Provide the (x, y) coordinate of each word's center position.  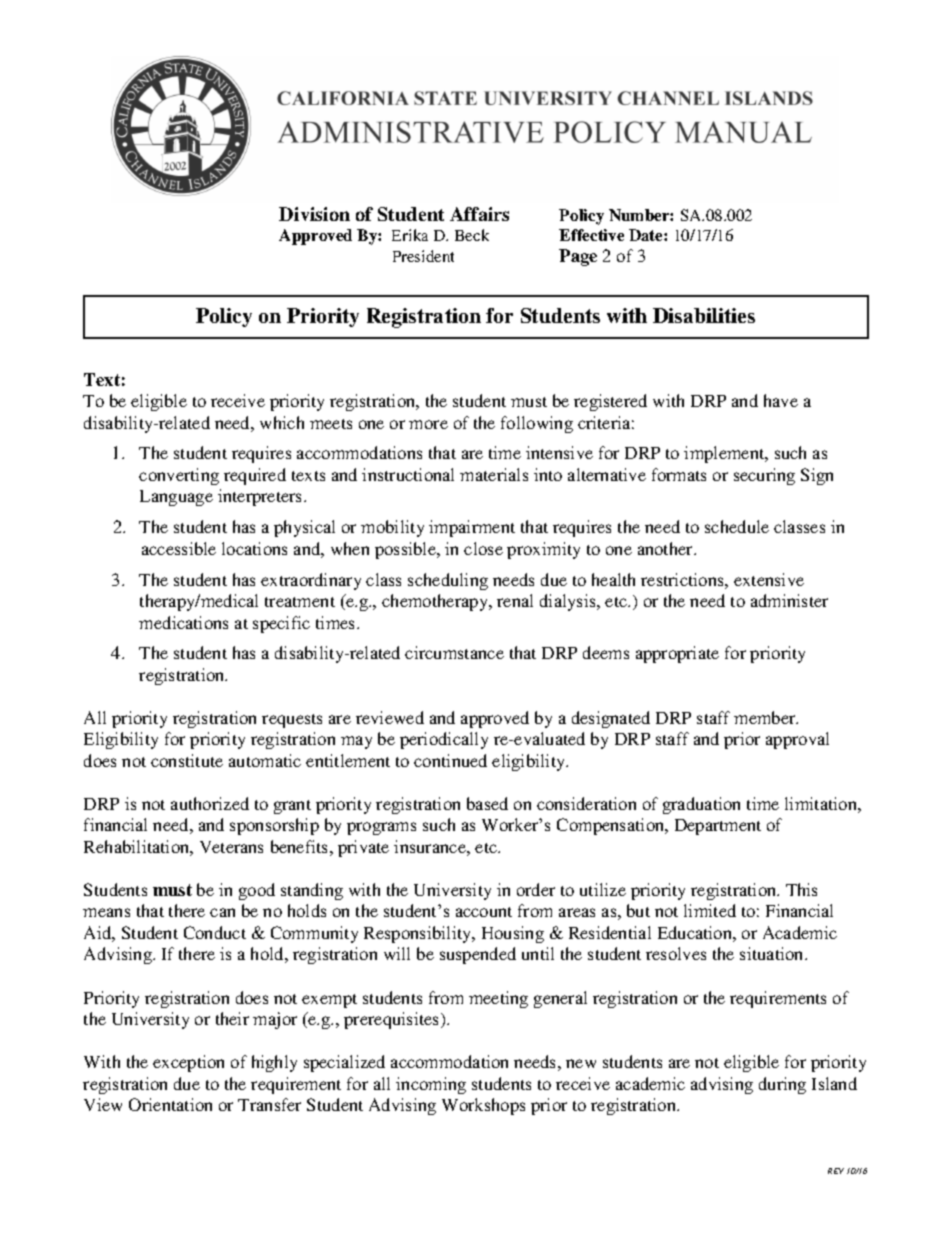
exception (188, 1063)
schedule (737, 526)
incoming (431, 1085)
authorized (210, 803)
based (487, 803)
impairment (472, 528)
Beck (472, 235)
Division (314, 214)
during (782, 1085)
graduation (701, 805)
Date (647, 235)
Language (176, 498)
